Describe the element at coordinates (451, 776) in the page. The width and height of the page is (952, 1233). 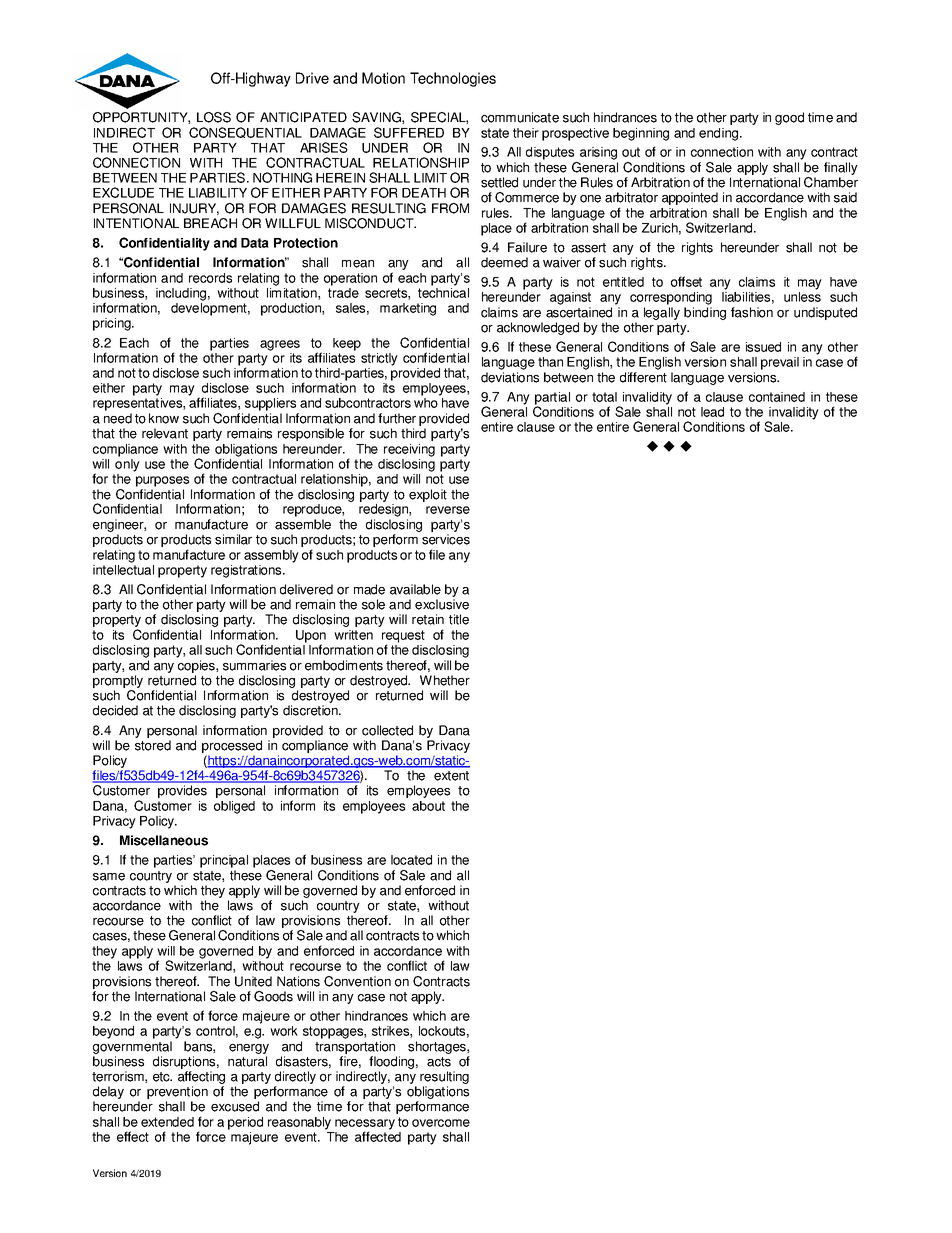
I see `extent` at that location.
